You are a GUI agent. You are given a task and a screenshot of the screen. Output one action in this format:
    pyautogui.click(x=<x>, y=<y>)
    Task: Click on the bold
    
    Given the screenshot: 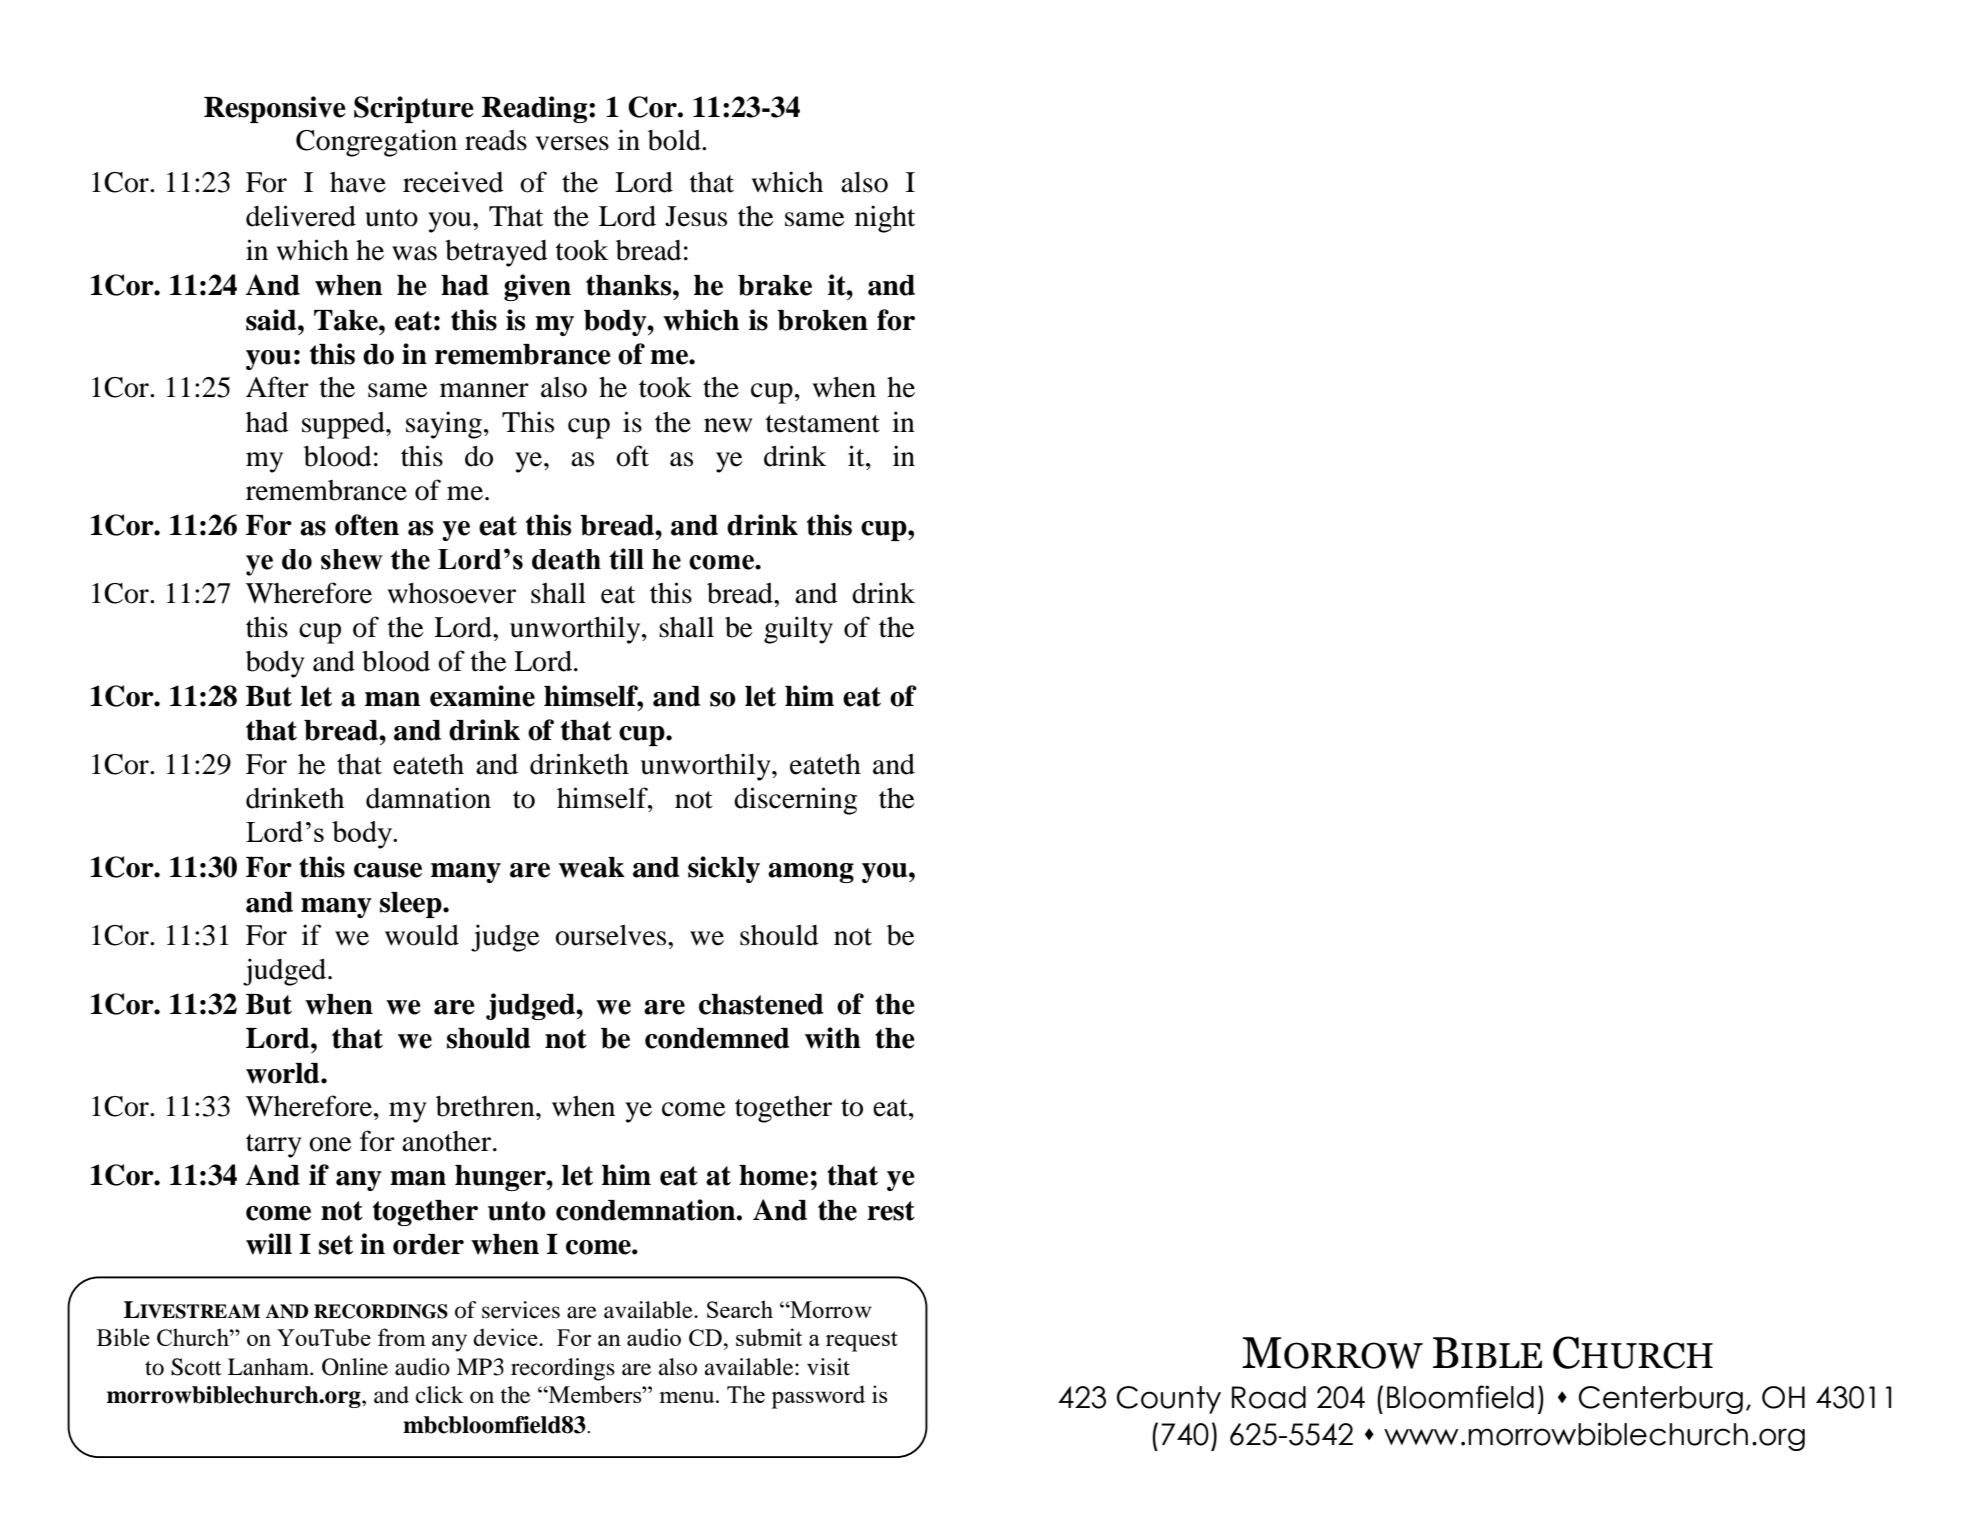 What is the action you would take?
    pyautogui.click(x=675, y=140)
